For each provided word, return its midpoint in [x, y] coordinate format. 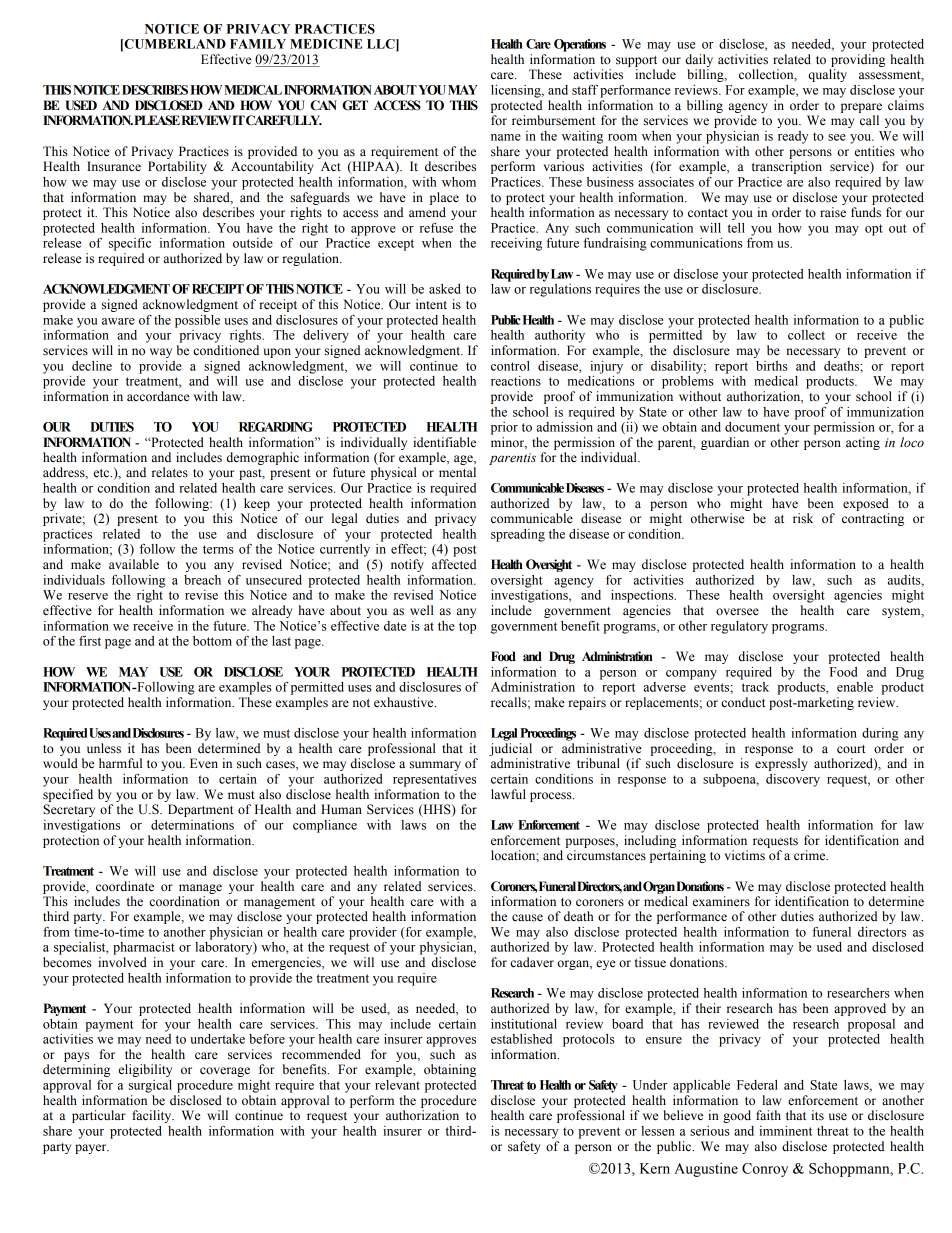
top [467, 628]
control [510, 366]
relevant [397, 1085]
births [772, 366]
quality [827, 75]
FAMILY [258, 44]
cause [527, 917]
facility [153, 1116]
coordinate [125, 886]
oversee [737, 612]
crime [811, 855]
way [161, 353]
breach [202, 580]
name [506, 137]
